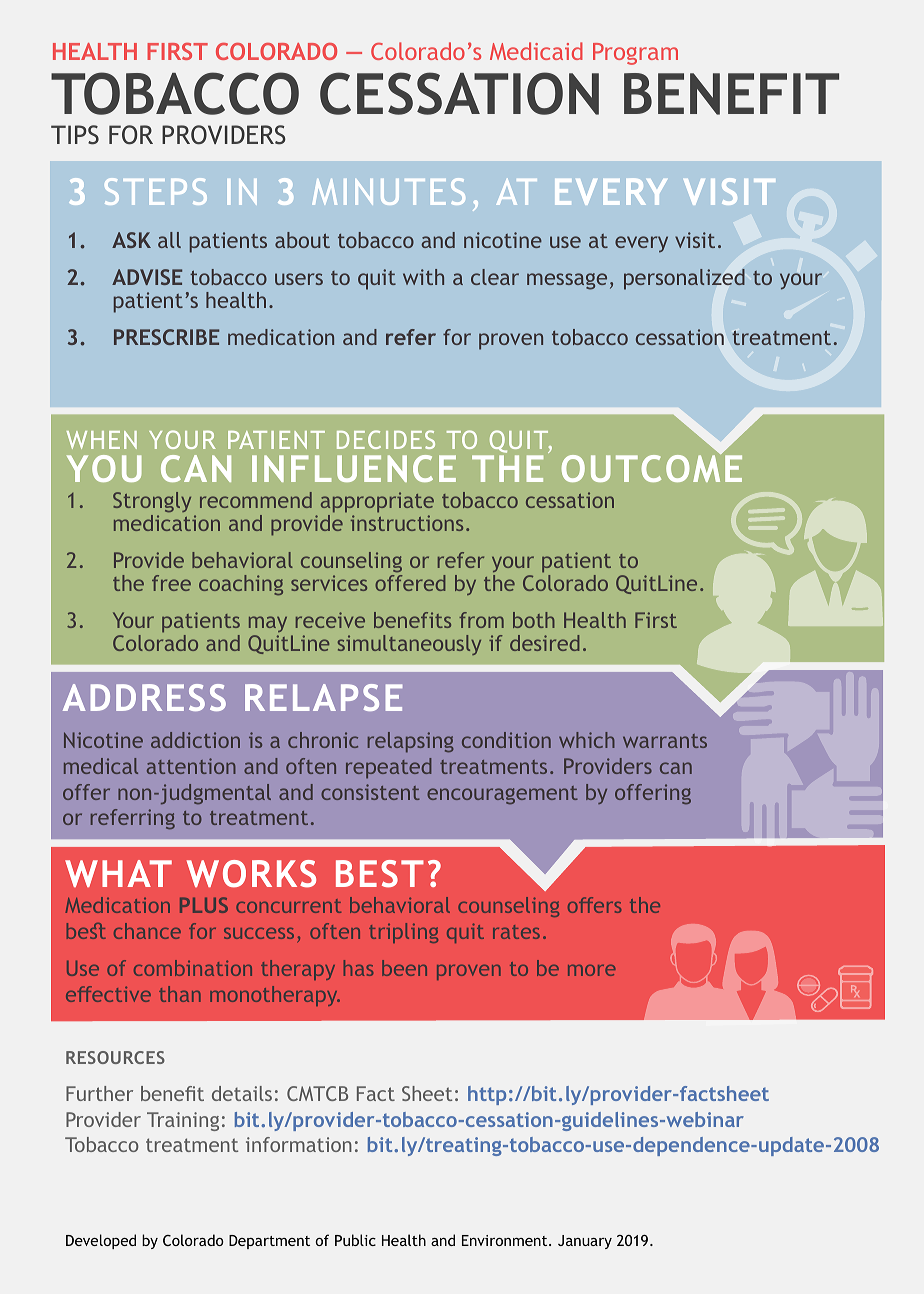 This image has width=924, height=1294. I want to click on desired, so click(544, 643).
